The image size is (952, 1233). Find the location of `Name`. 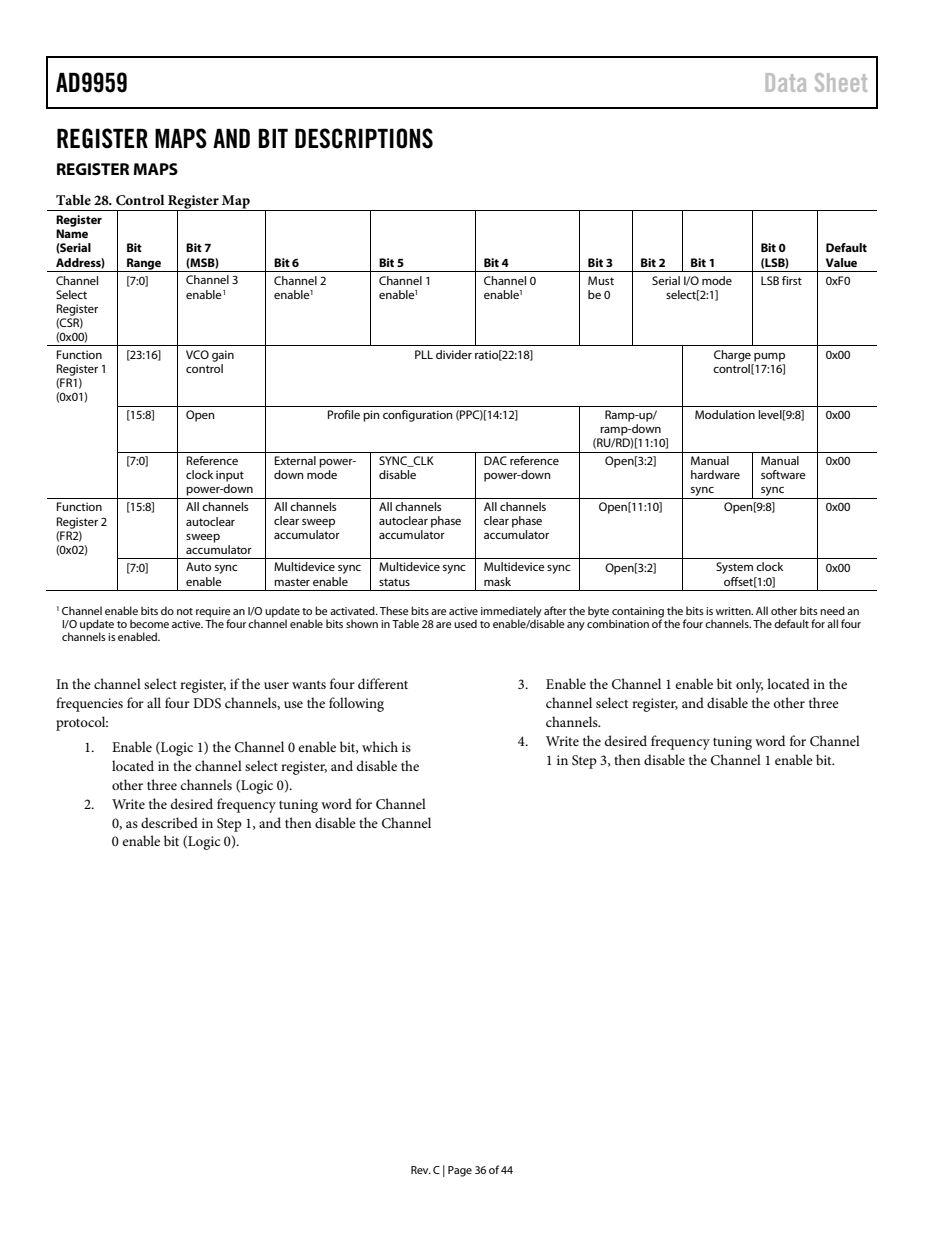

Name is located at coordinates (72, 233).
